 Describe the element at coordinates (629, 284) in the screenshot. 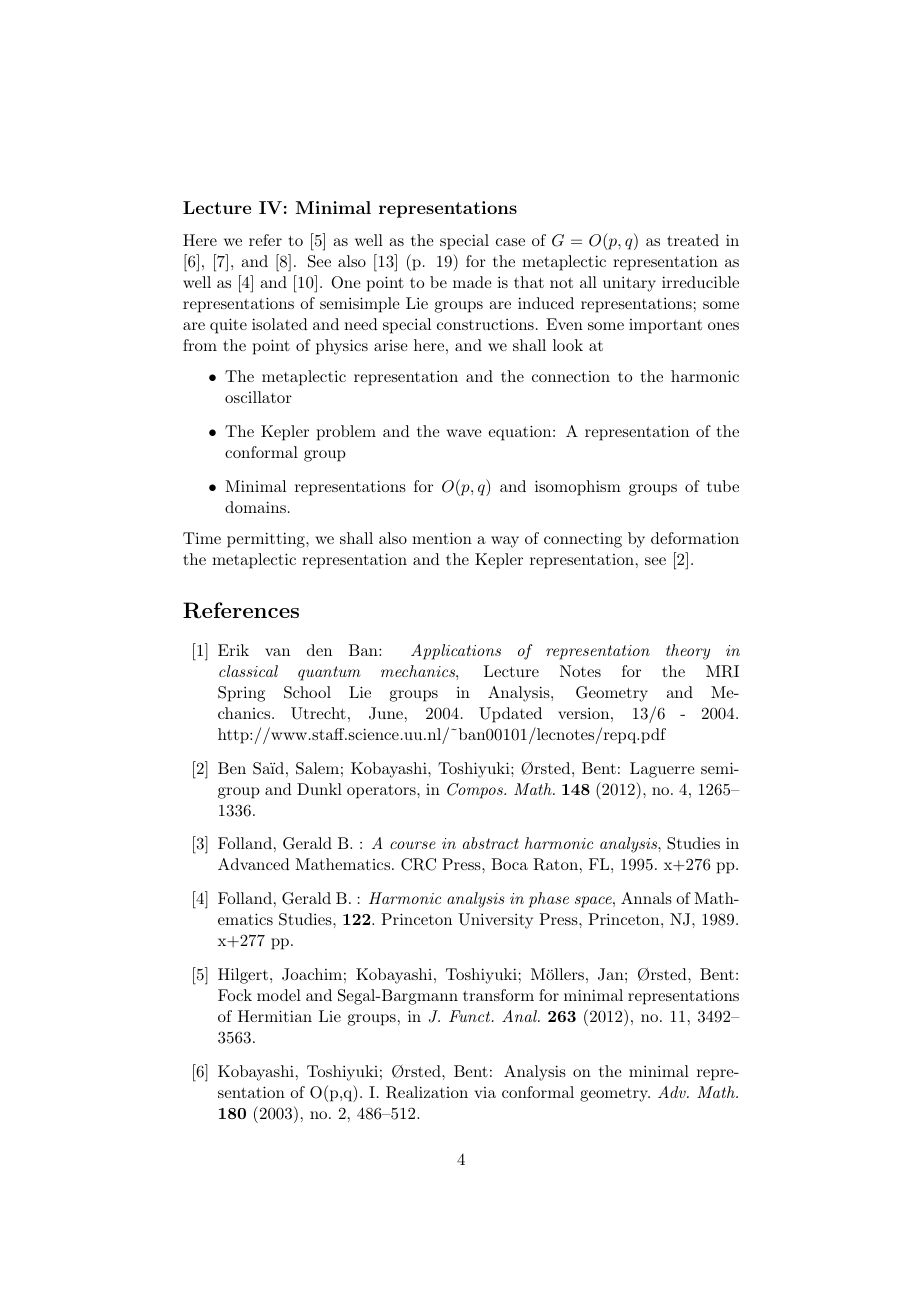

I see `unitary` at that location.
